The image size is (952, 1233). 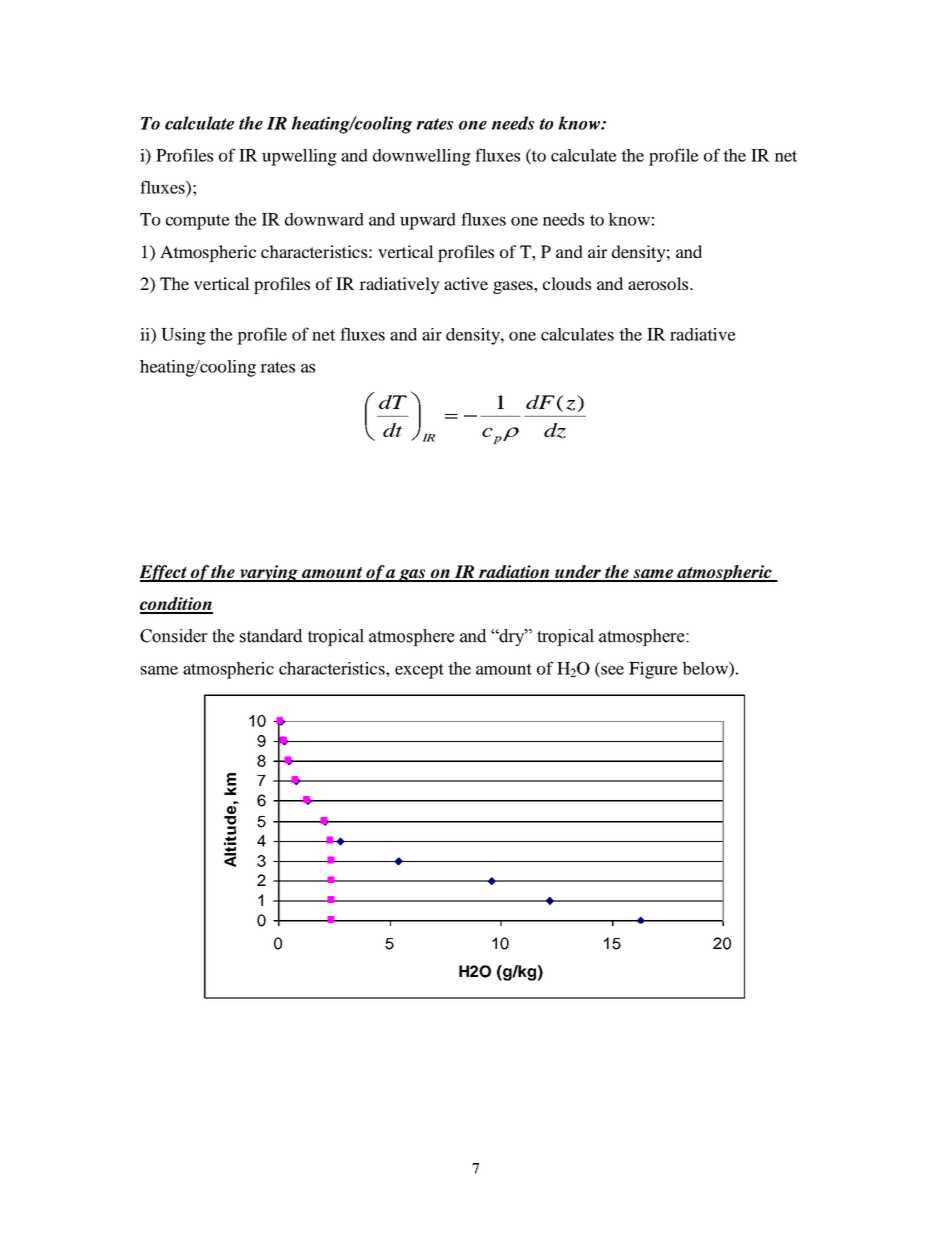 What do you see at coordinates (174, 636) in the image?
I see `Consider` at bounding box center [174, 636].
